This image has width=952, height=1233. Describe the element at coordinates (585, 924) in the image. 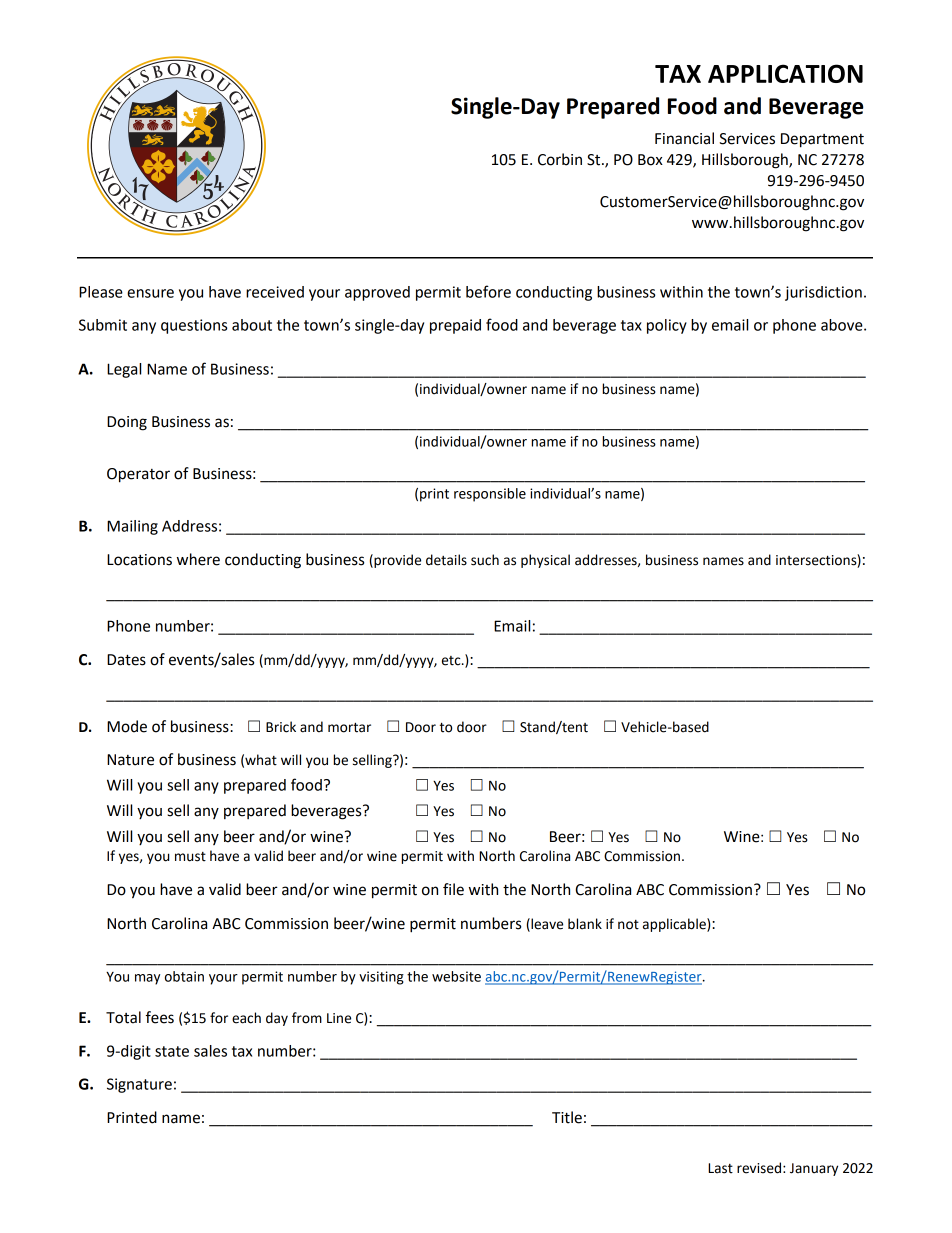

I see `blank` at that location.
